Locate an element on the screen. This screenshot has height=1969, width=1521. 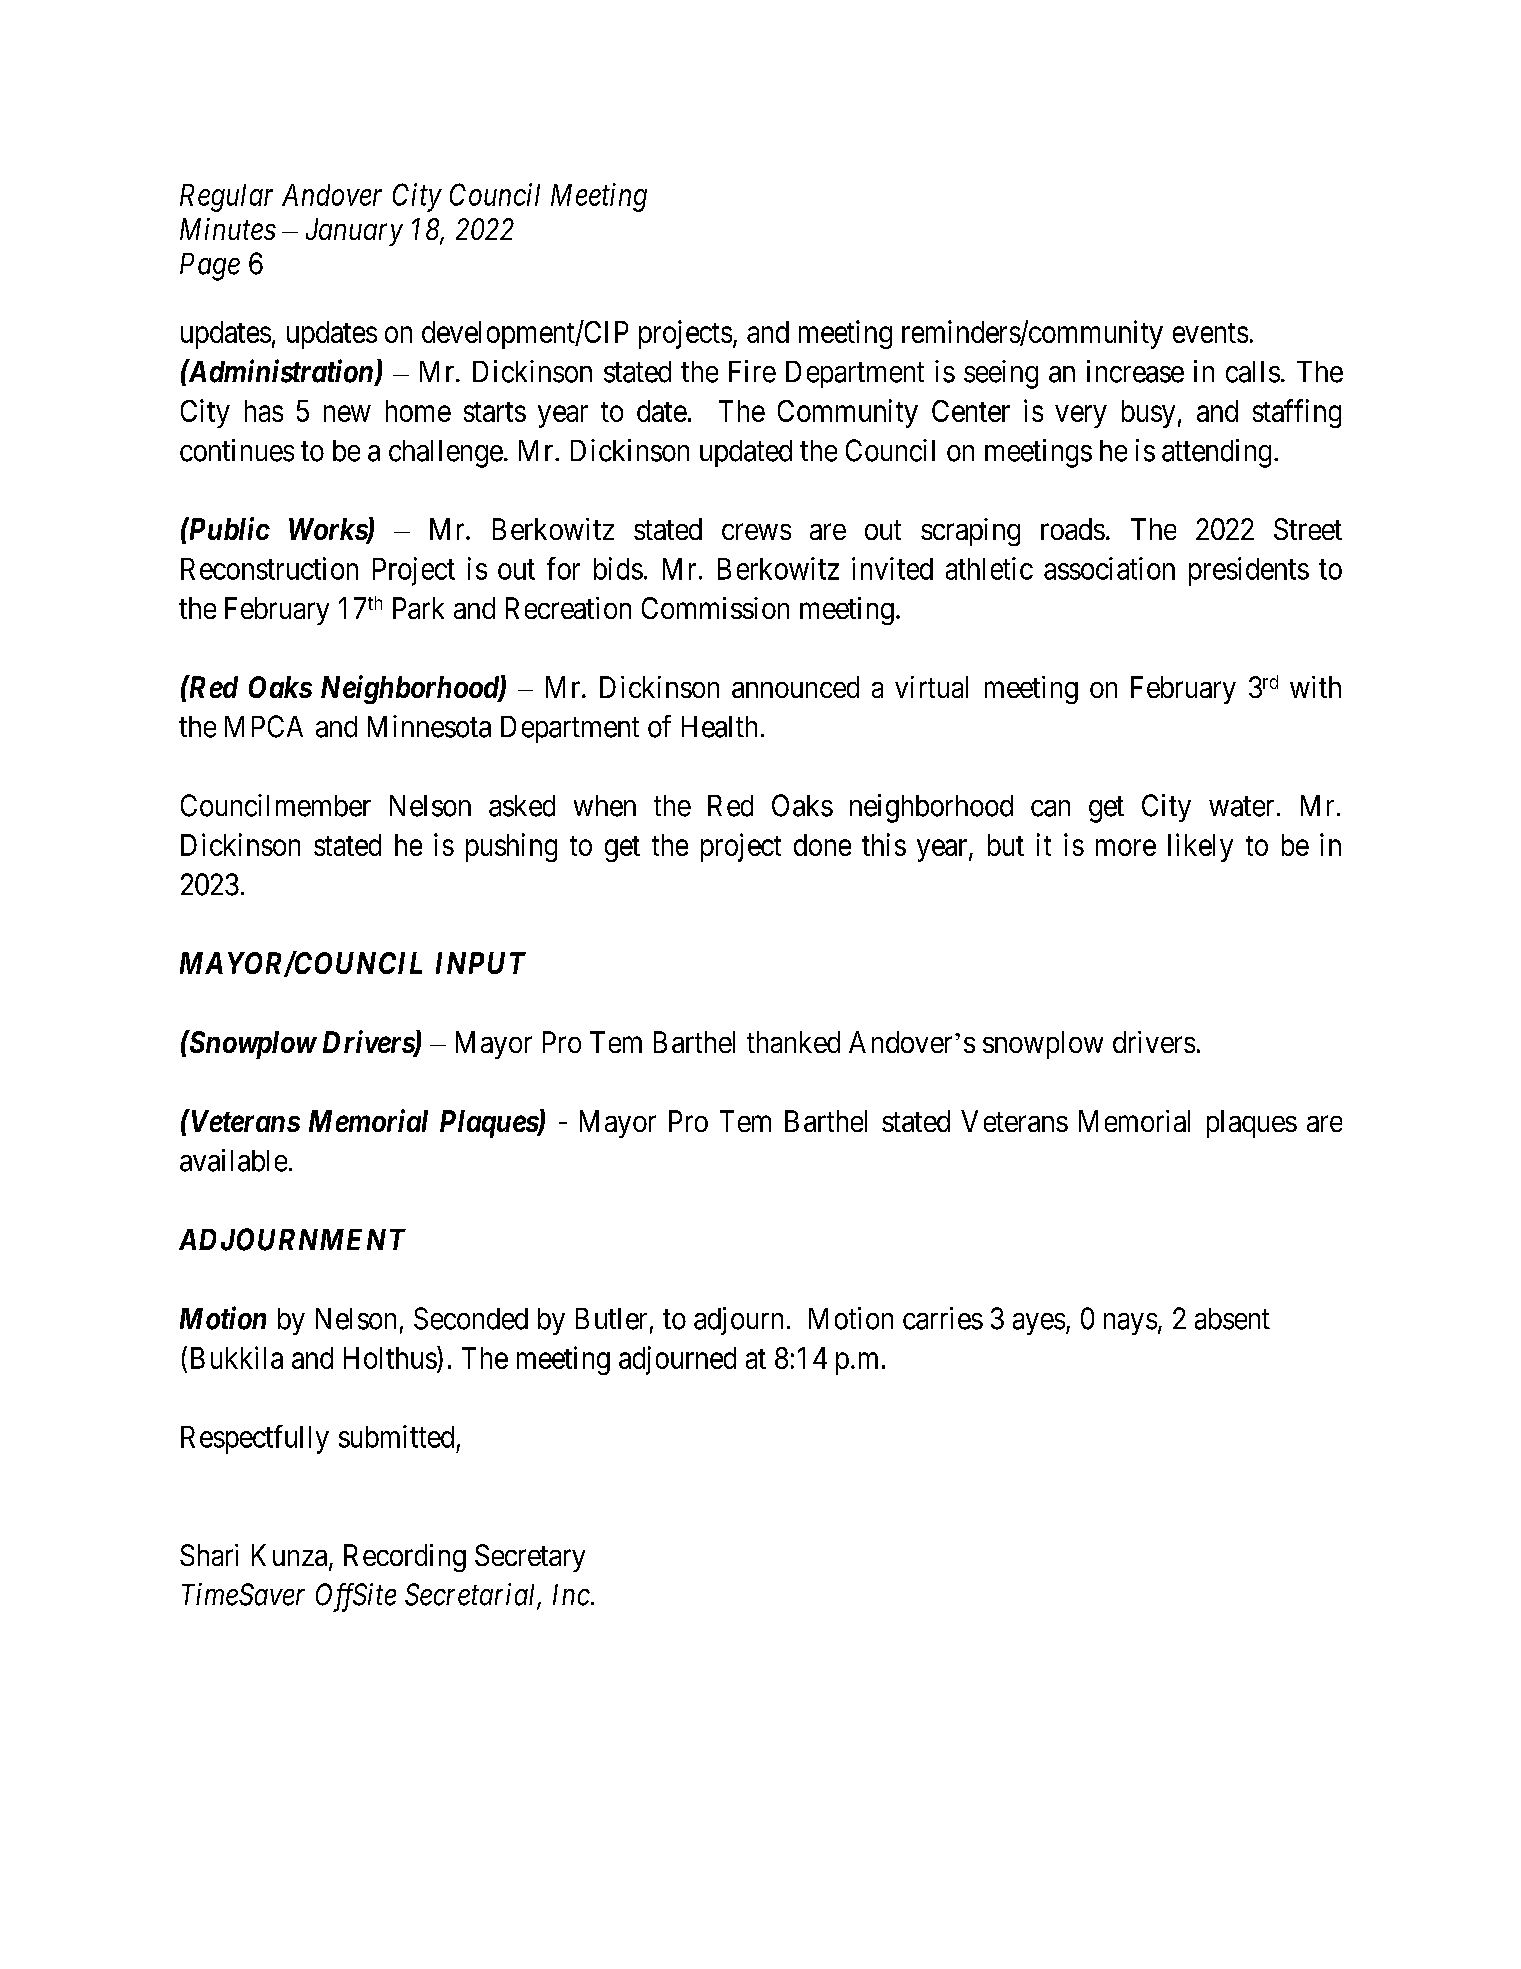
January is located at coordinates (354, 232).
